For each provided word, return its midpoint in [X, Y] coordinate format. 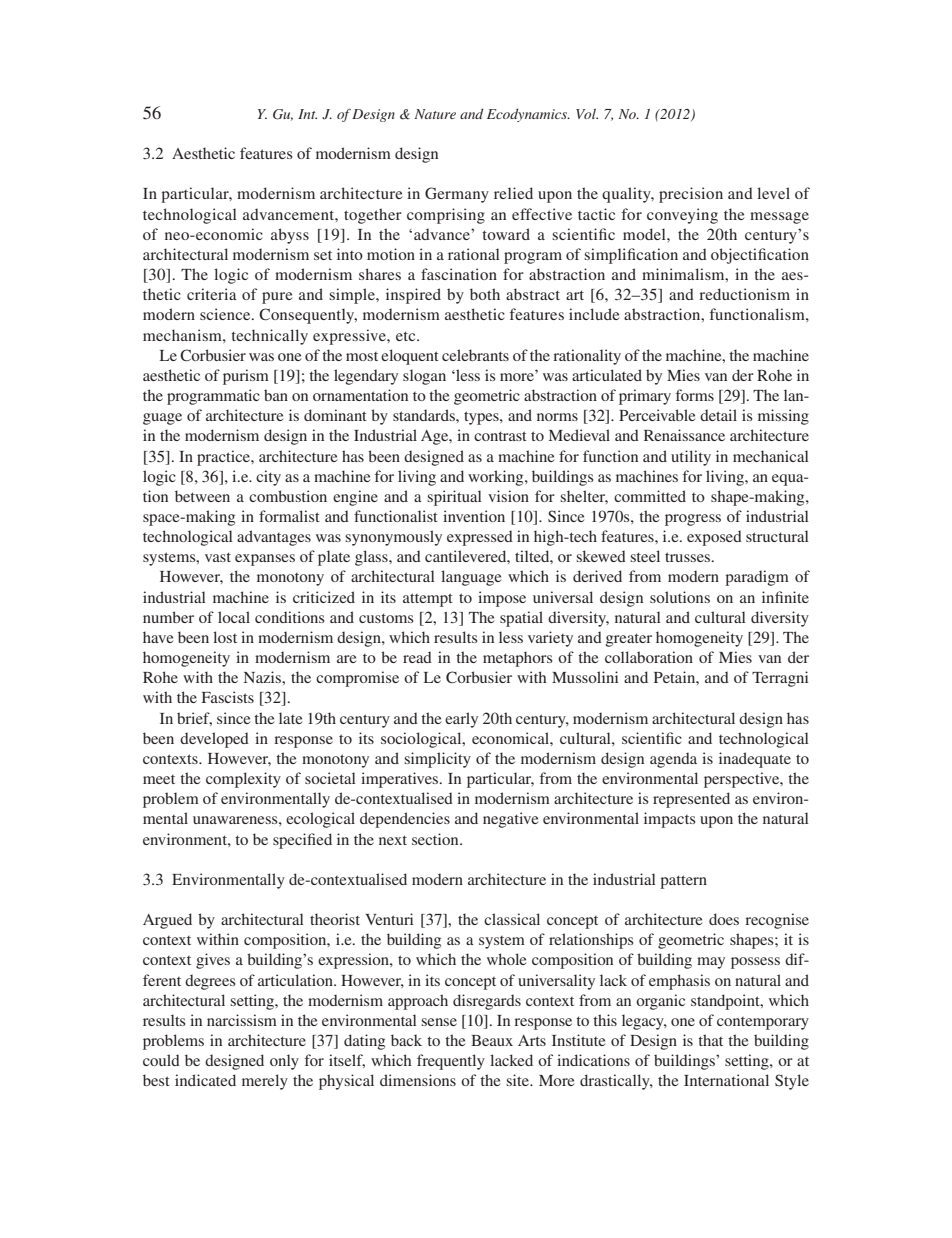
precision [691, 195]
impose [502, 599]
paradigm [757, 578]
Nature [435, 114]
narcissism [242, 1020]
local [234, 617]
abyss [290, 236]
